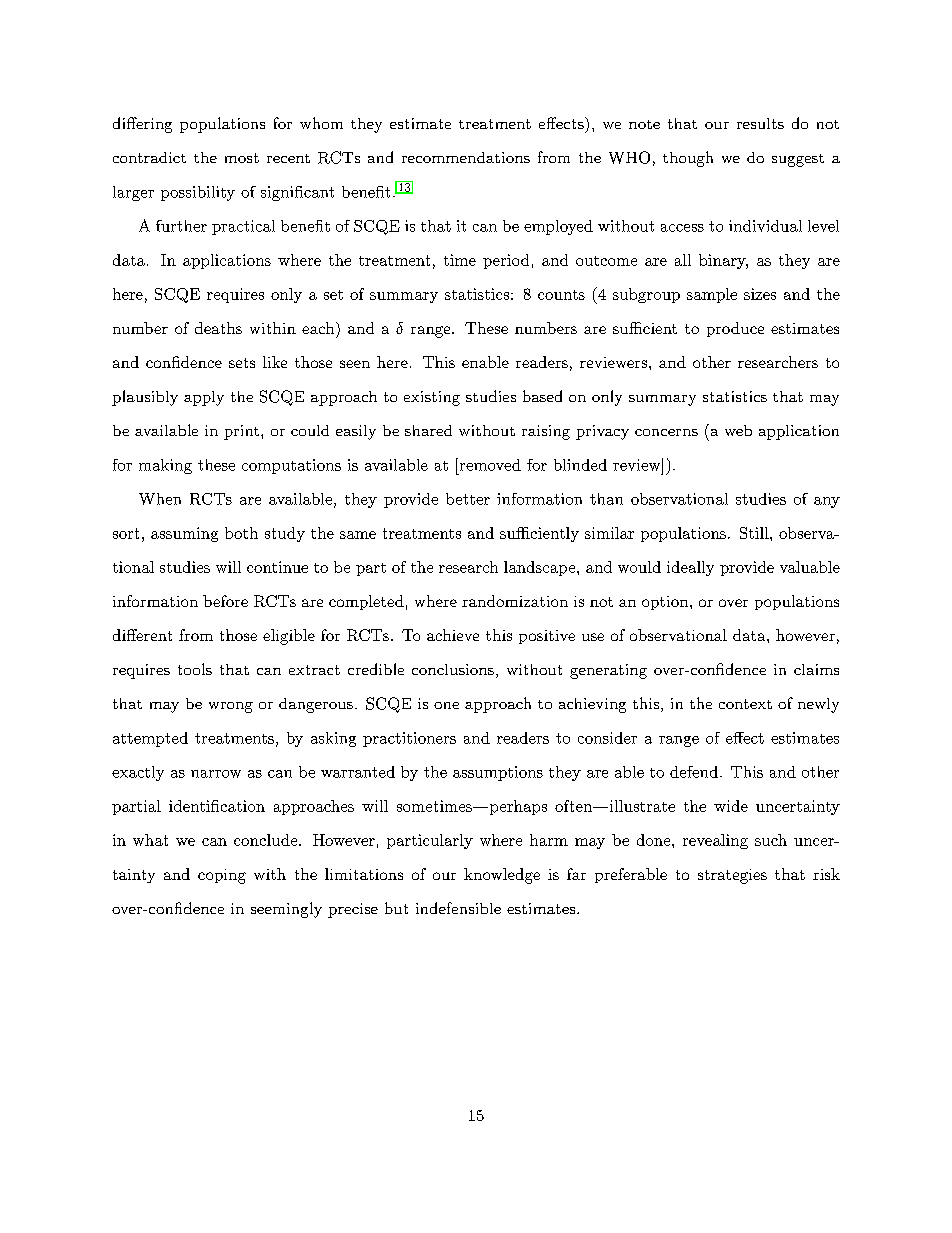 This screenshot has height=1233, width=952. Describe the element at coordinates (502, 876) in the screenshot. I see `knowledge` at that location.
